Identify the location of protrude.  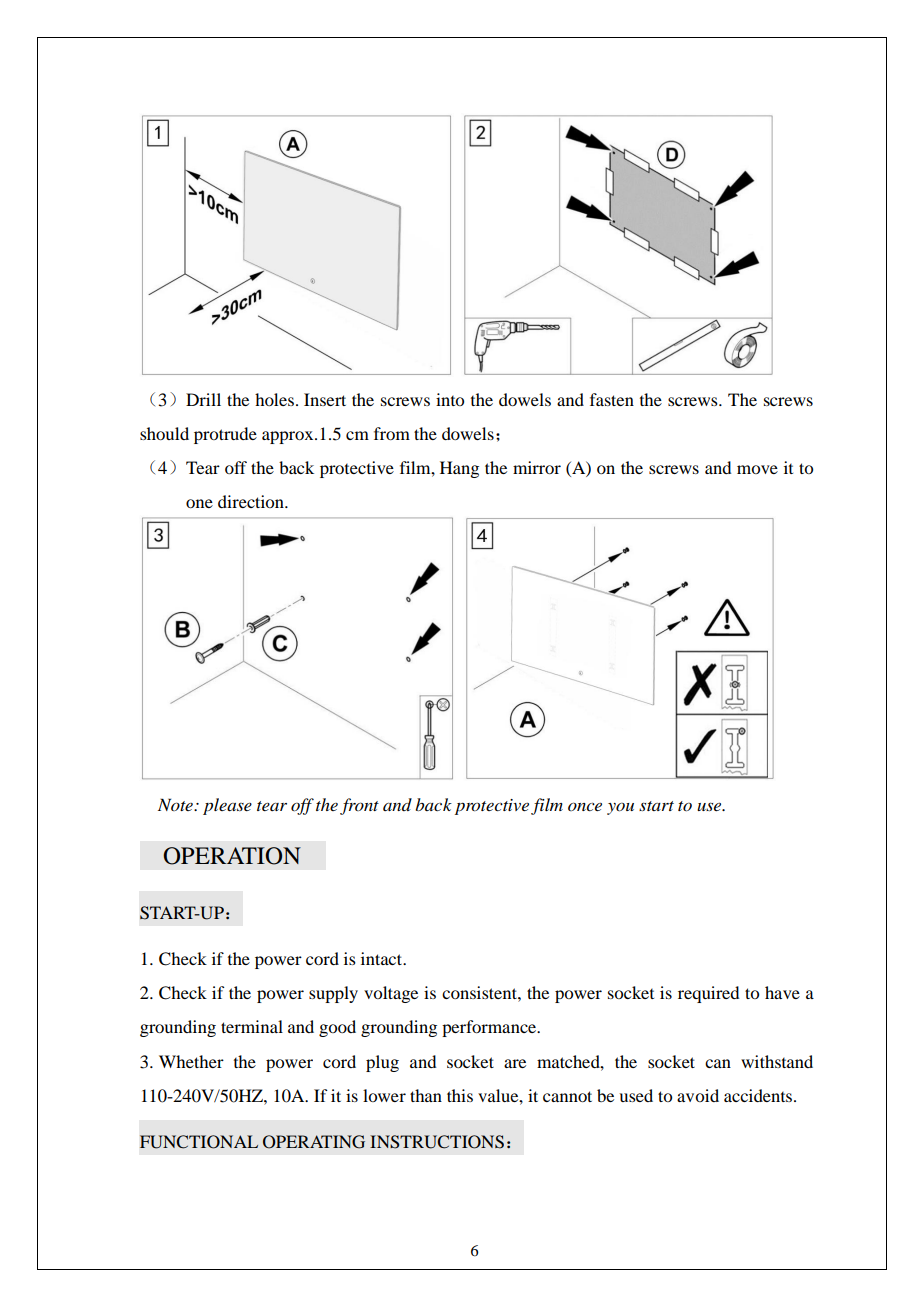
(225, 435).
